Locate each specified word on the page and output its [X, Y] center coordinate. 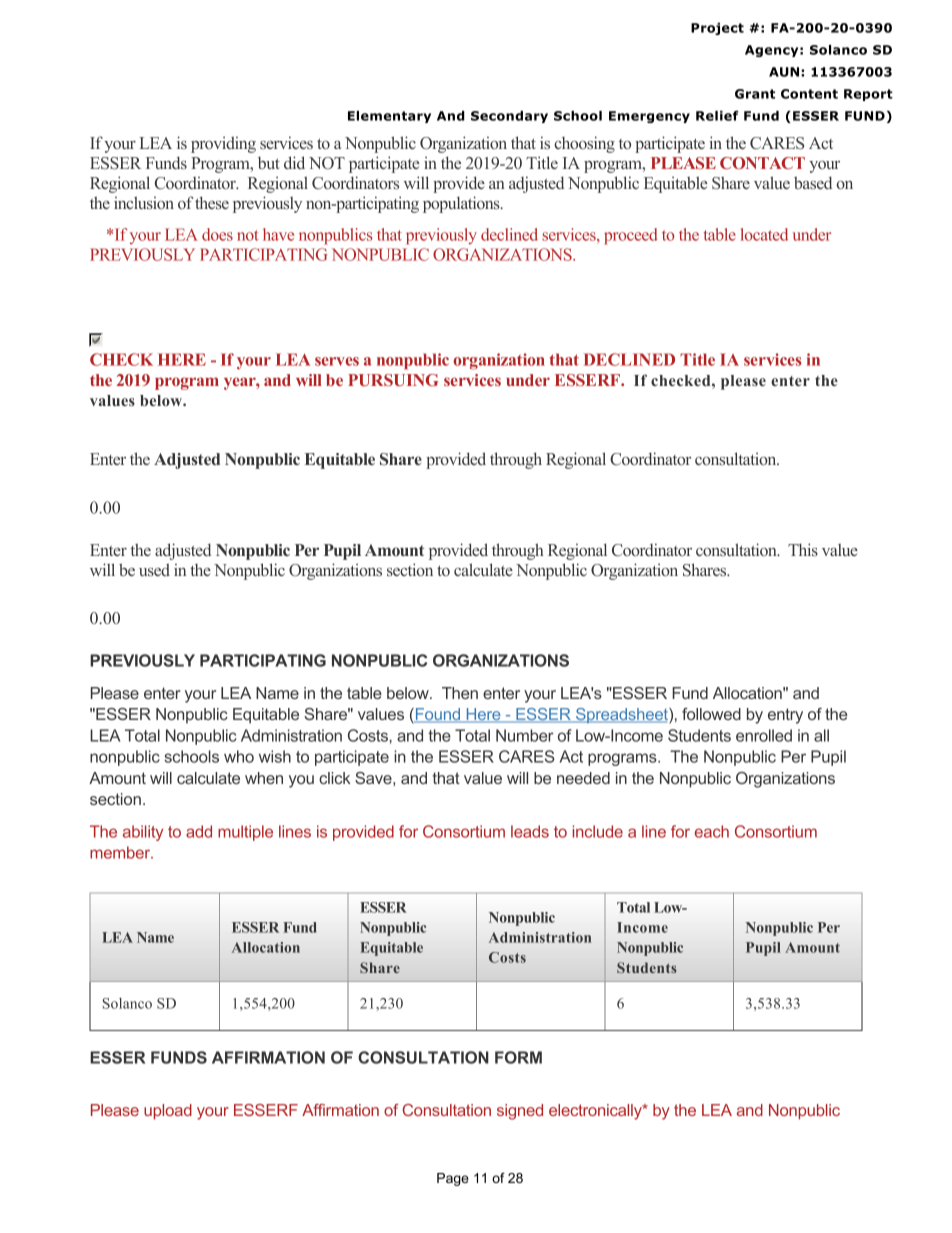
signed [520, 1112]
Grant [755, 94]
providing [223, 144]
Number [525, 735]
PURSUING [393, 380]
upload [168, 1112]
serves [337, 361]
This [803, 549]
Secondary [509, 117]
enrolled [764, 735]
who [239, 756]
